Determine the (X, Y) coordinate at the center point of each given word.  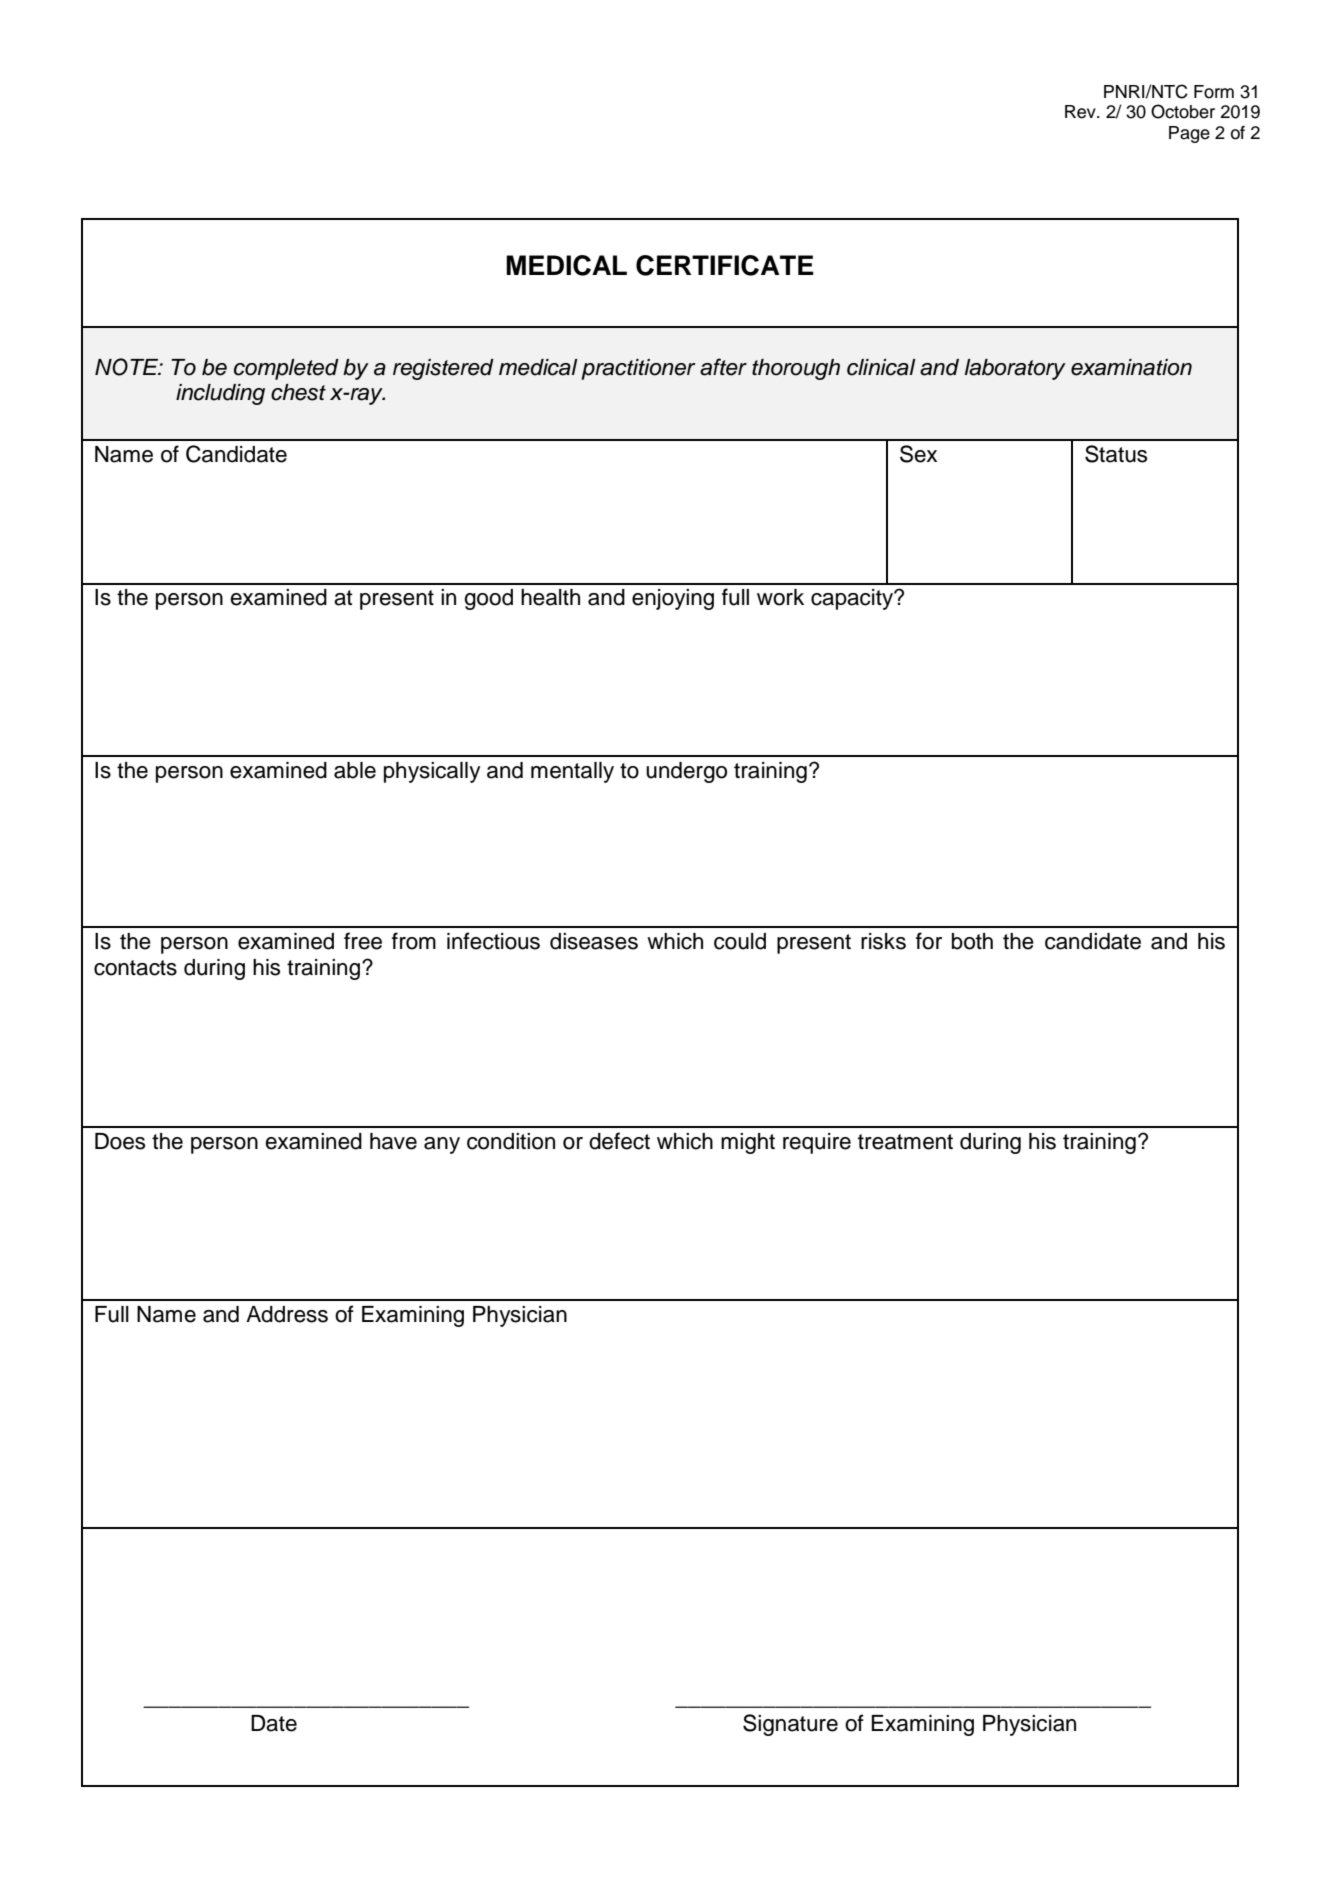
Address (287, 1314)
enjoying (673, 599)
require (817, 1143)
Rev (1081, 112)
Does (120, 1141)
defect (619, 1141)
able (355, 770)
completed (286, 369)
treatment (905, 1142)
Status (1116, 454)
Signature (790, 1725)
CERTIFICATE (725, 265)
